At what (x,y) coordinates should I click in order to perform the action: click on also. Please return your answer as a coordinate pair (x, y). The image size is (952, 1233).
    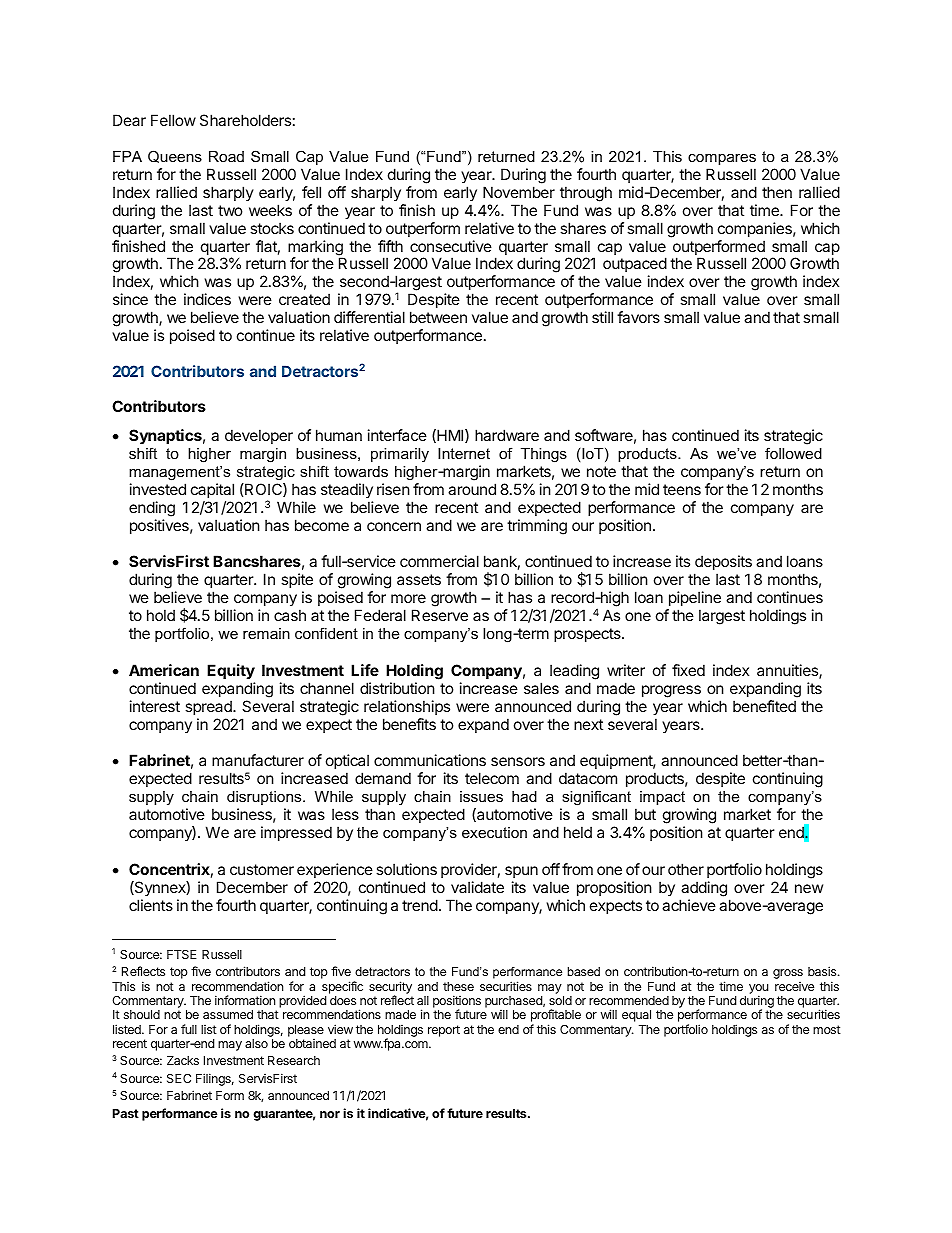
    Looking at the image, I should click on (256, 1043).
